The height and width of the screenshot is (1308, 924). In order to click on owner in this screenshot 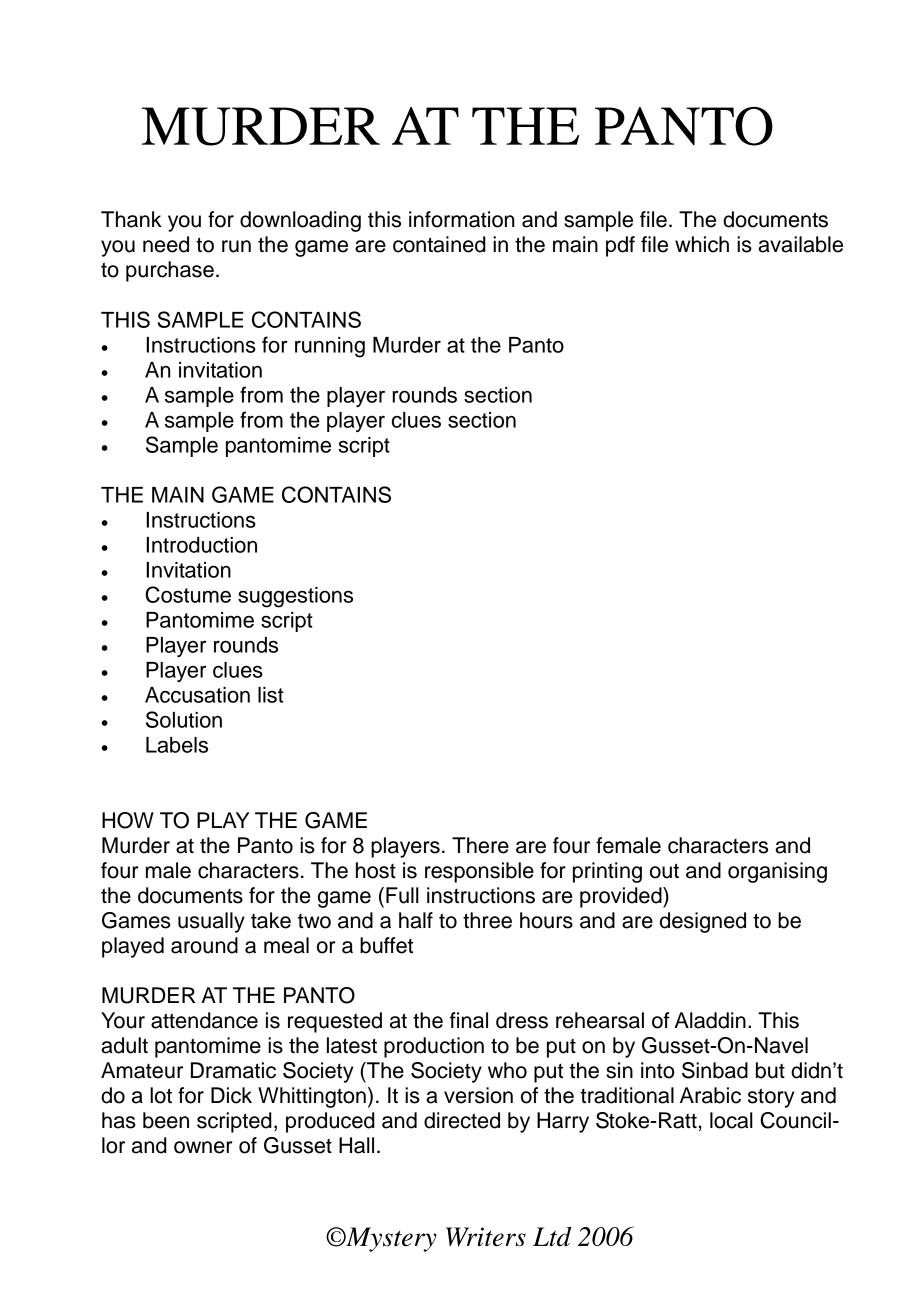, I will do `click(203, 1147)`.
